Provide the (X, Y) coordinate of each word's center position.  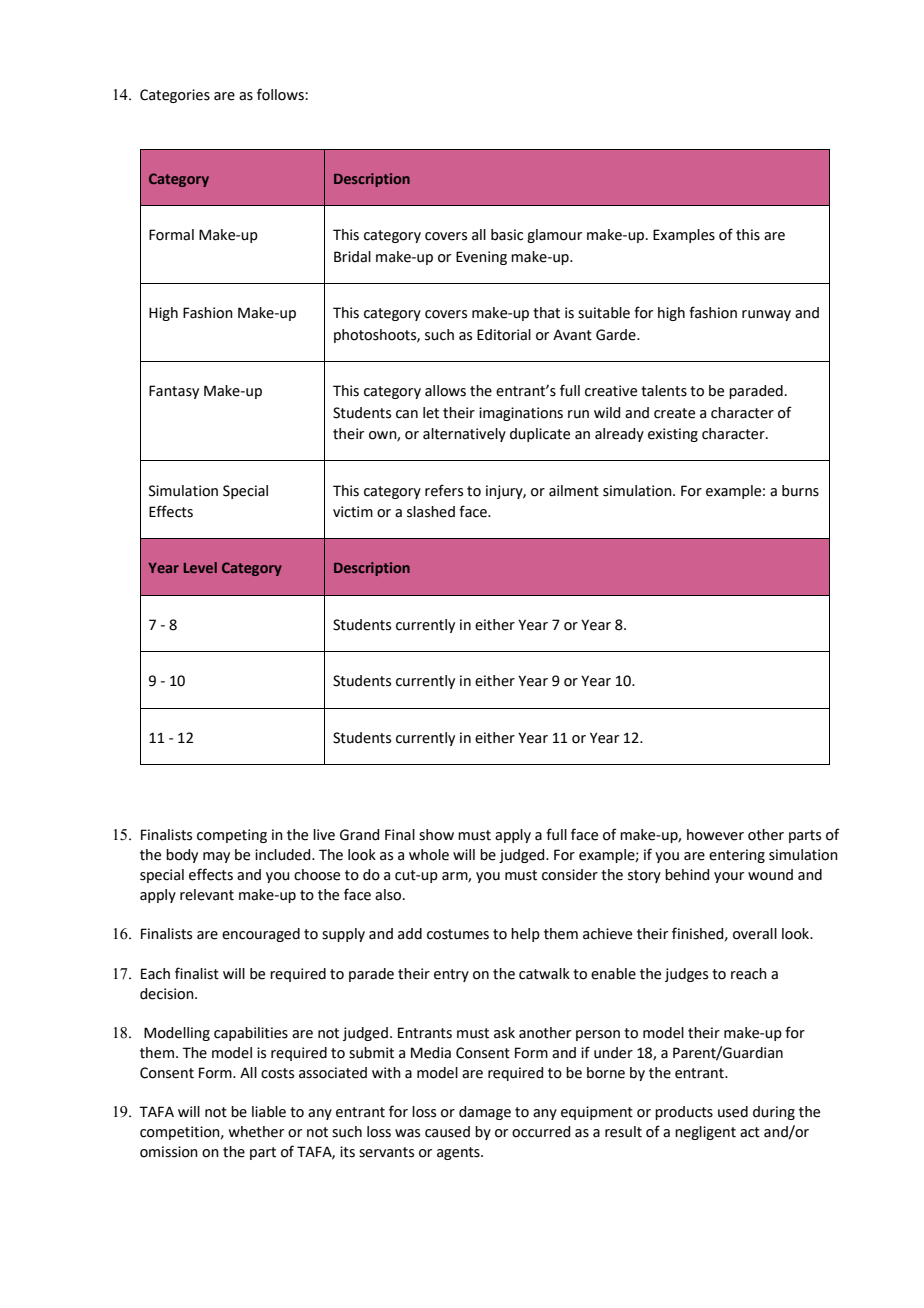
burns (800, 491)
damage (485, 1113)
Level (200, 567)
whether (256, 1132)
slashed (431, 512)
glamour (554, 236)
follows (281, 94)
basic (507, 235)
